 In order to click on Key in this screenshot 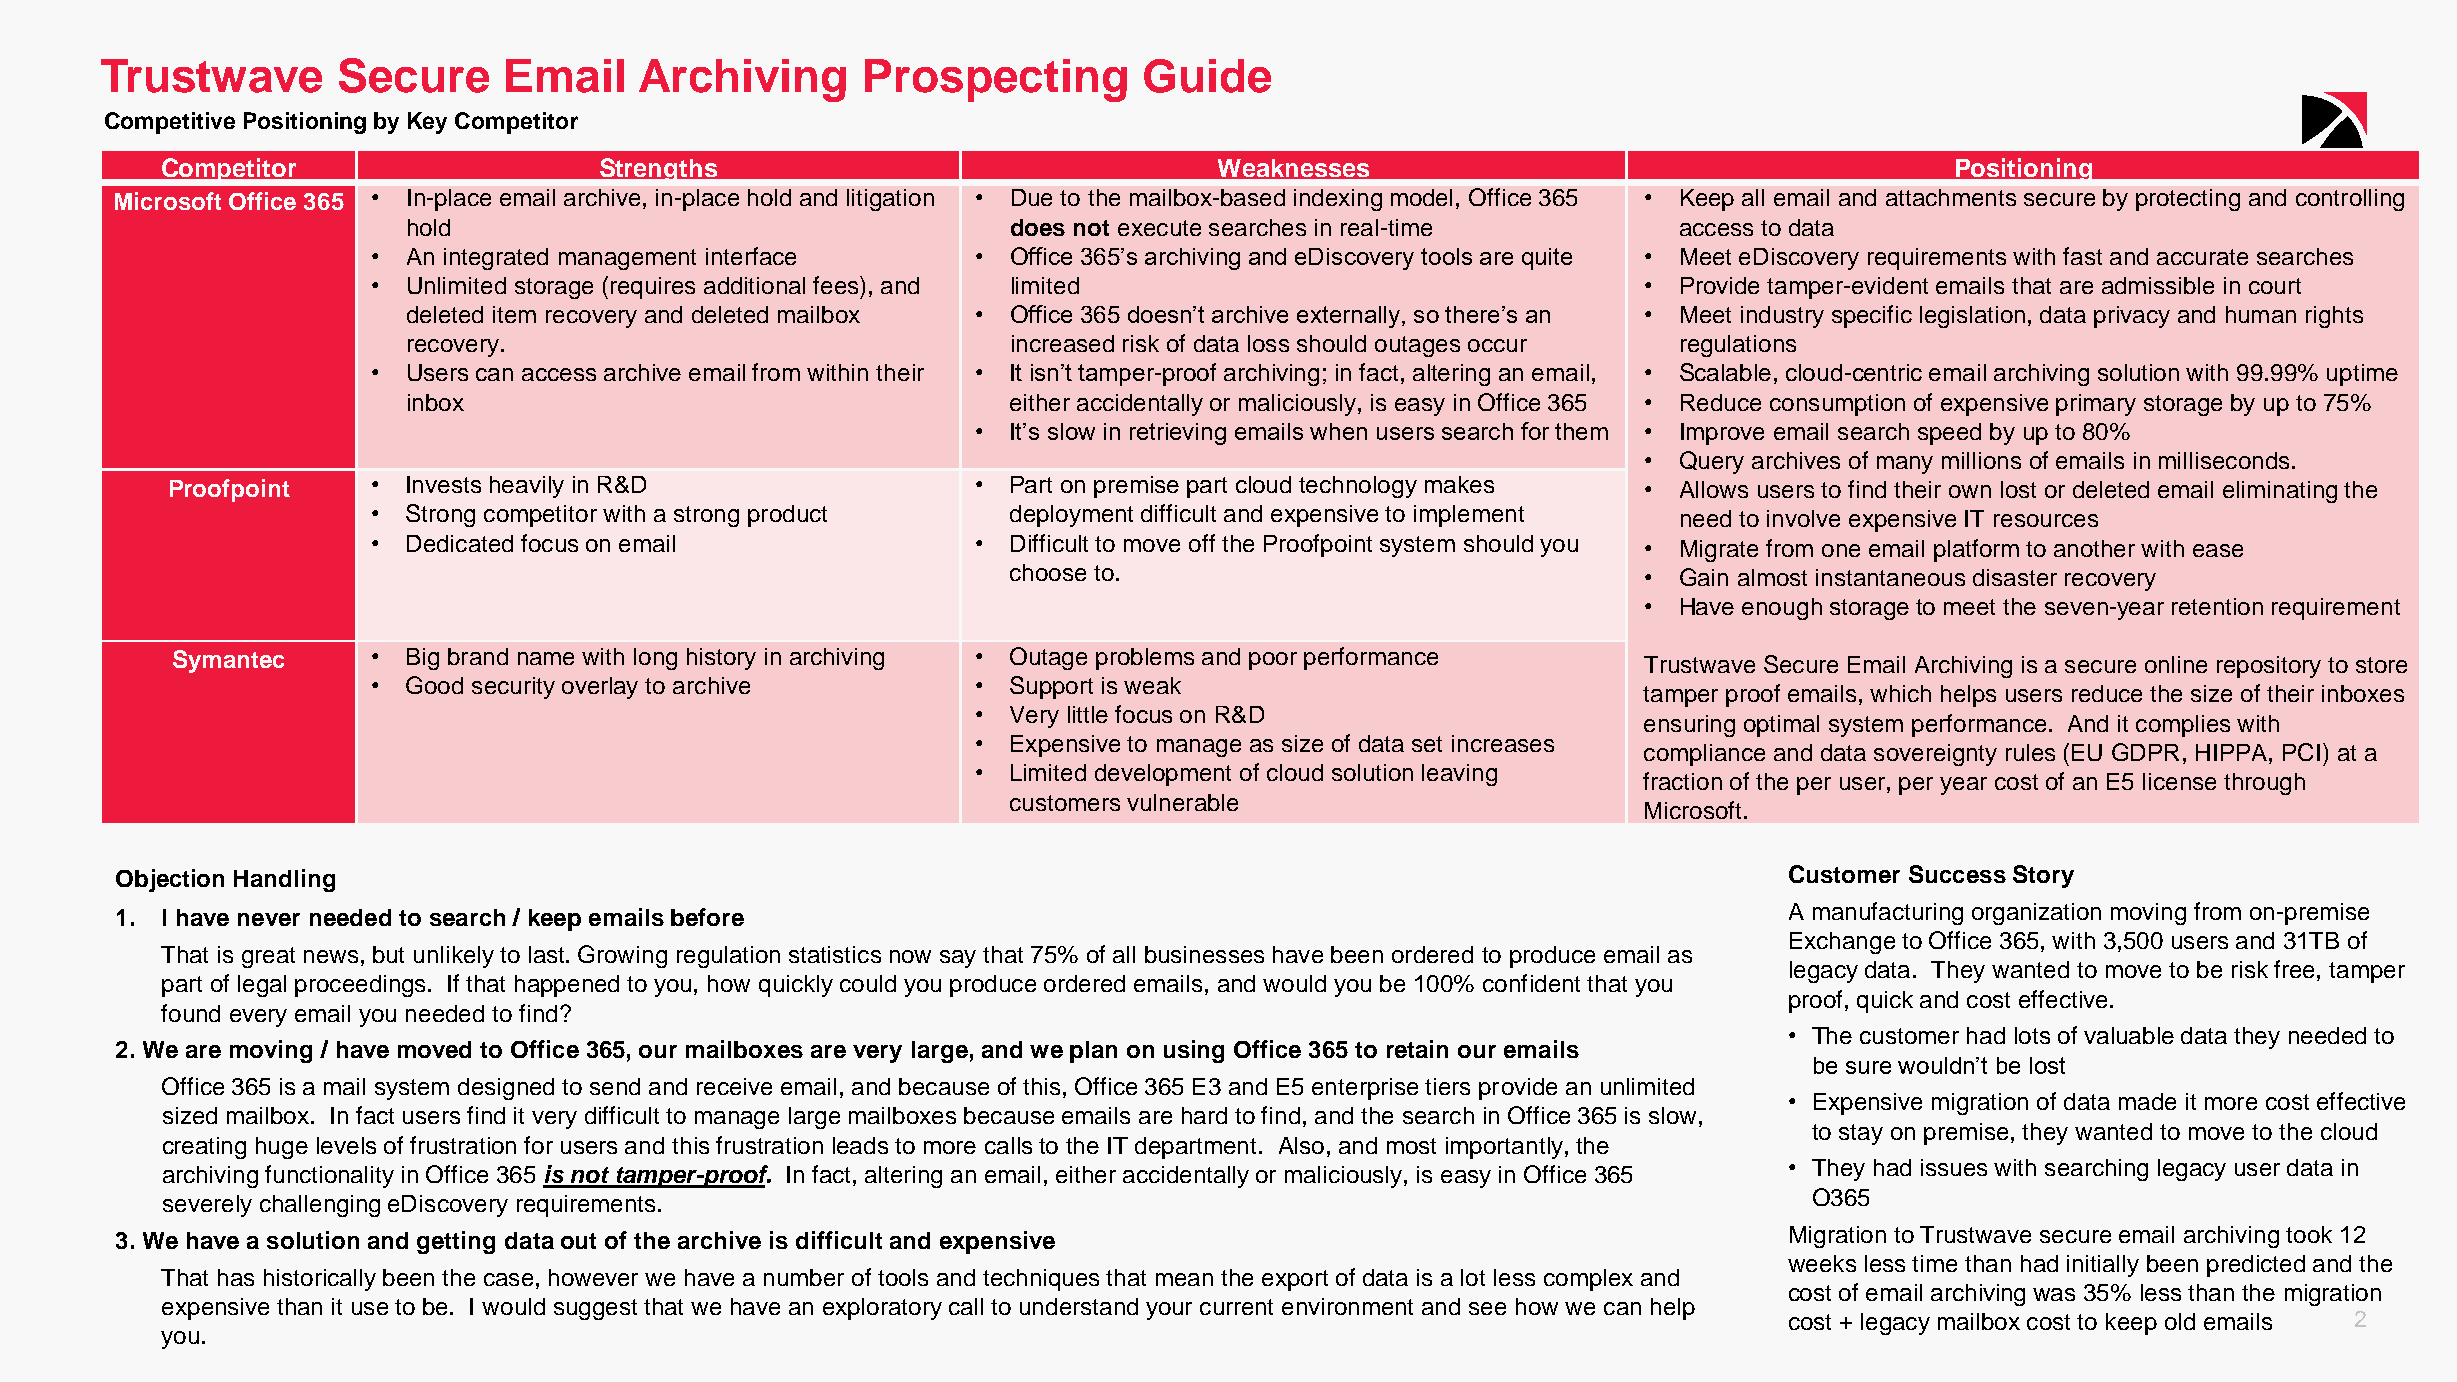, I will do `click(427, 123)`.
